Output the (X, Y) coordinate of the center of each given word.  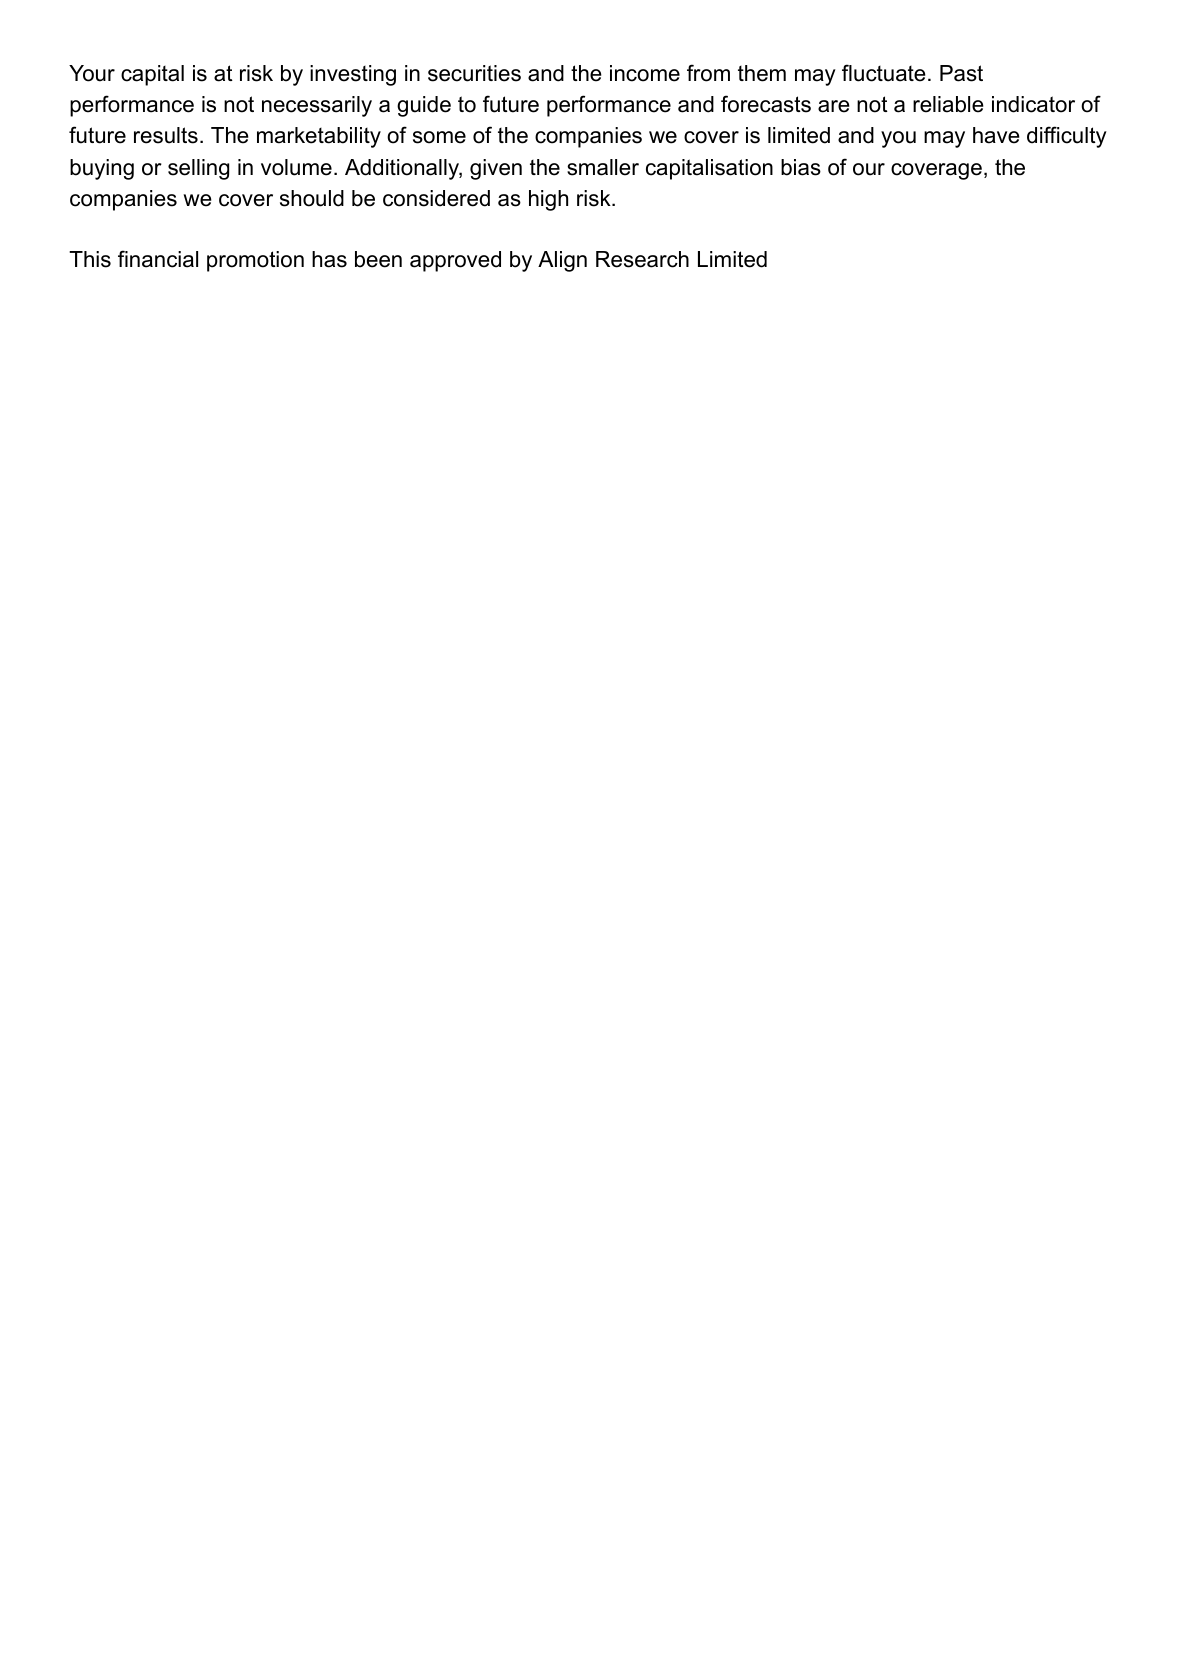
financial (158, 259)
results (166, 135)
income (645, 73)
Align (562, 261)
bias (801, 167)
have (996, 135)
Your (92, 73)
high (548, 200)
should (312, 198)
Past (961, 73)
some (439, 137)
